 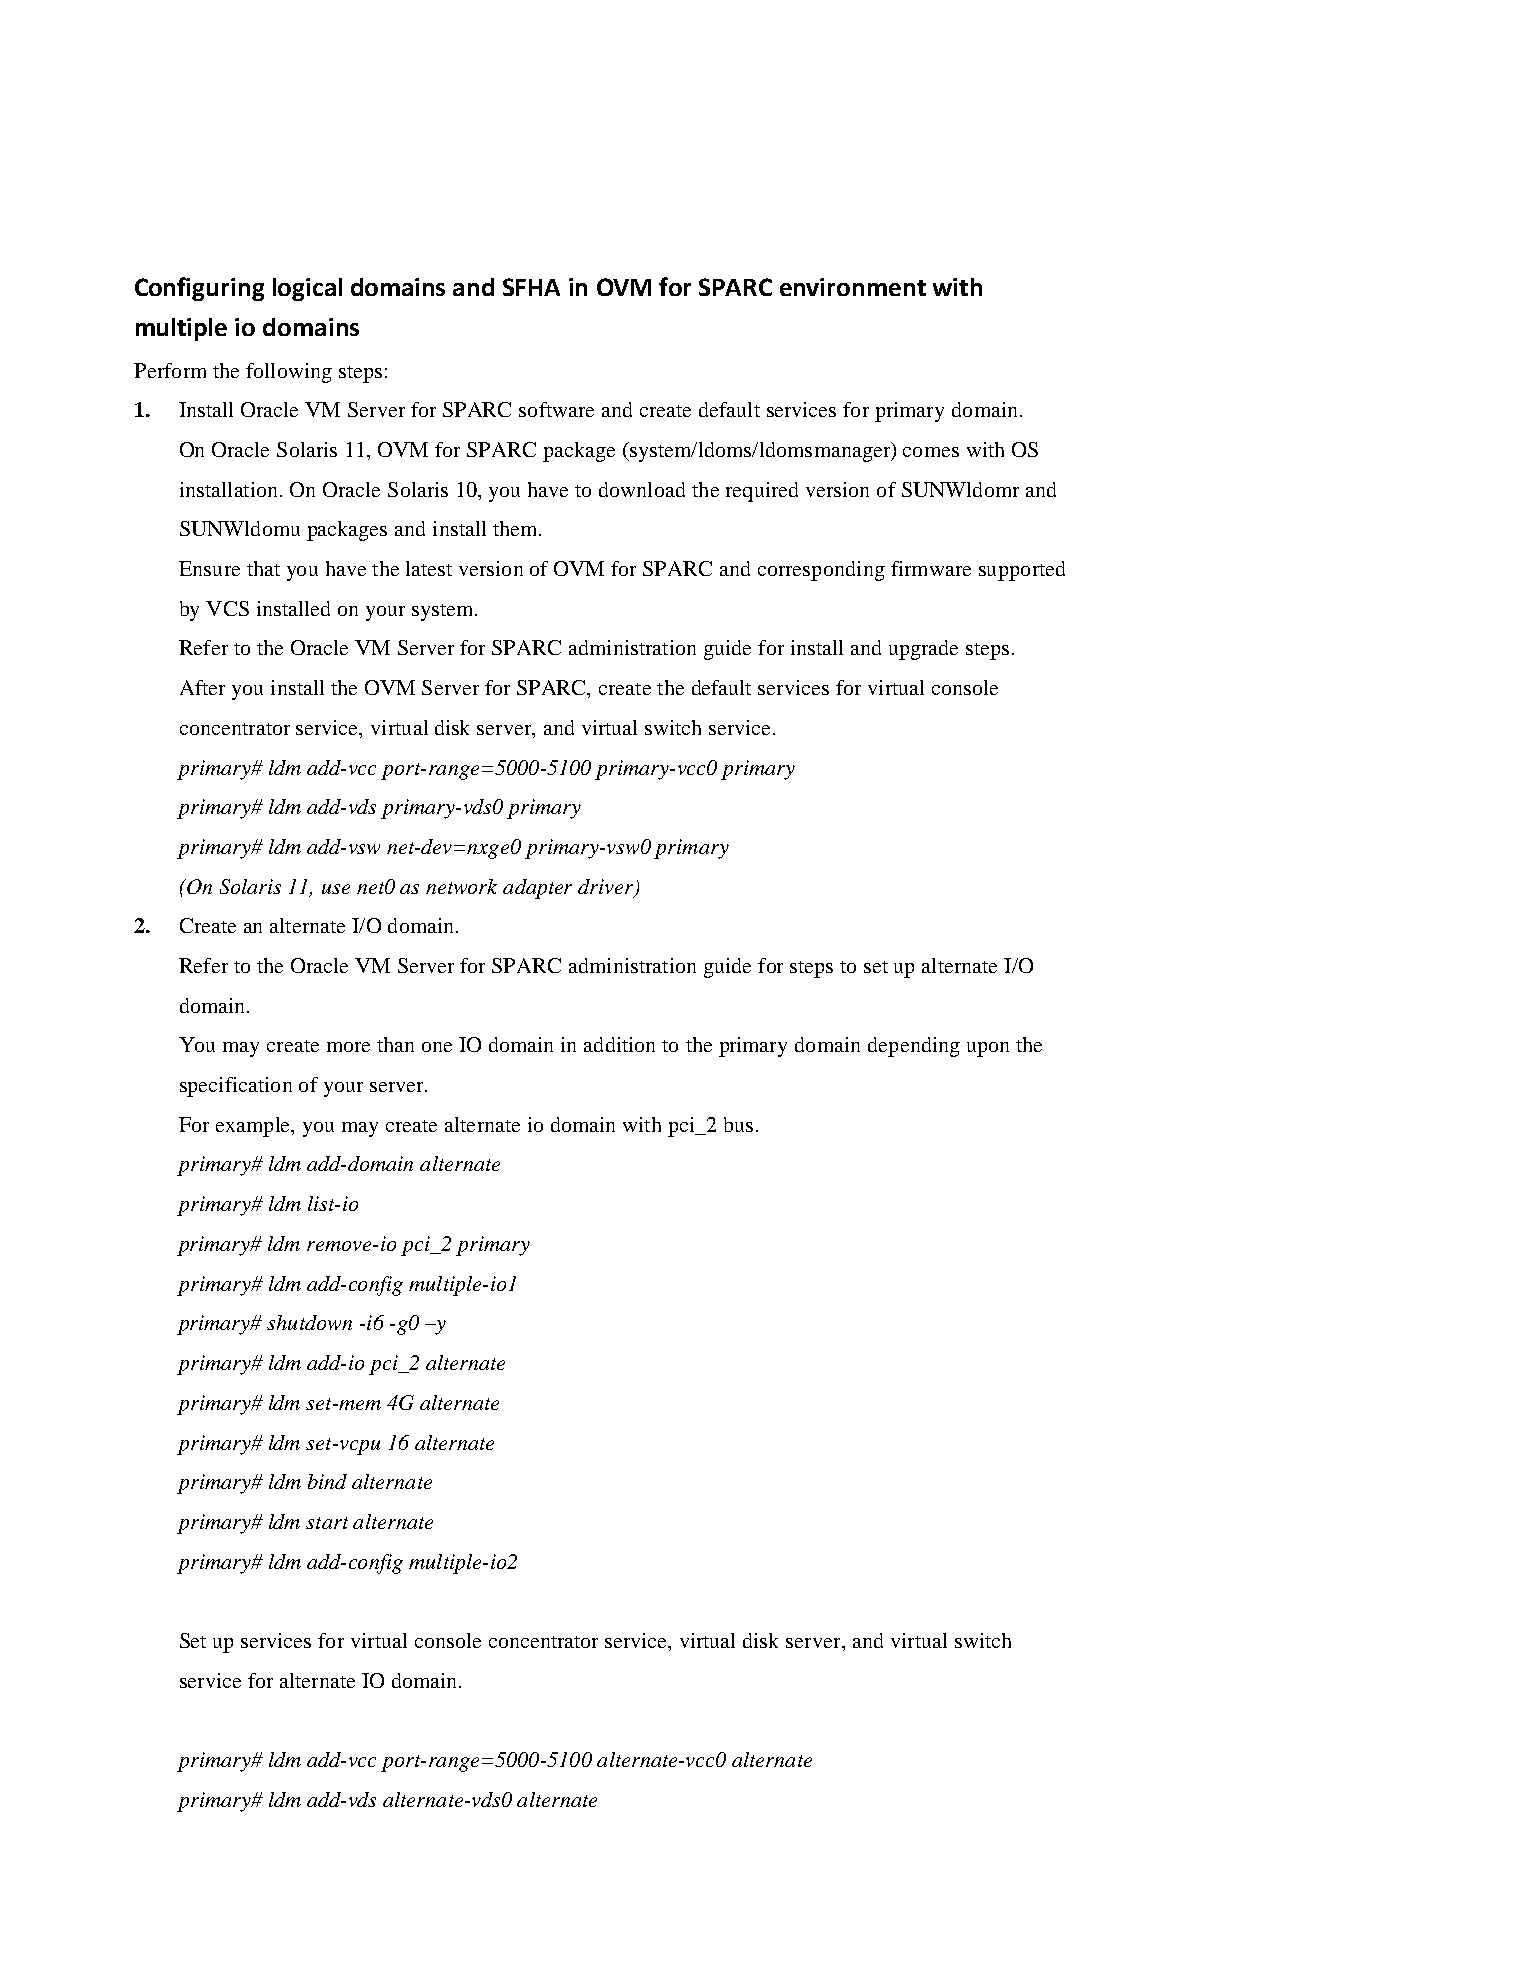 What do you see at coordinates (607, 887) in the document?
I see `driver` at bounding box center [607, 887].
